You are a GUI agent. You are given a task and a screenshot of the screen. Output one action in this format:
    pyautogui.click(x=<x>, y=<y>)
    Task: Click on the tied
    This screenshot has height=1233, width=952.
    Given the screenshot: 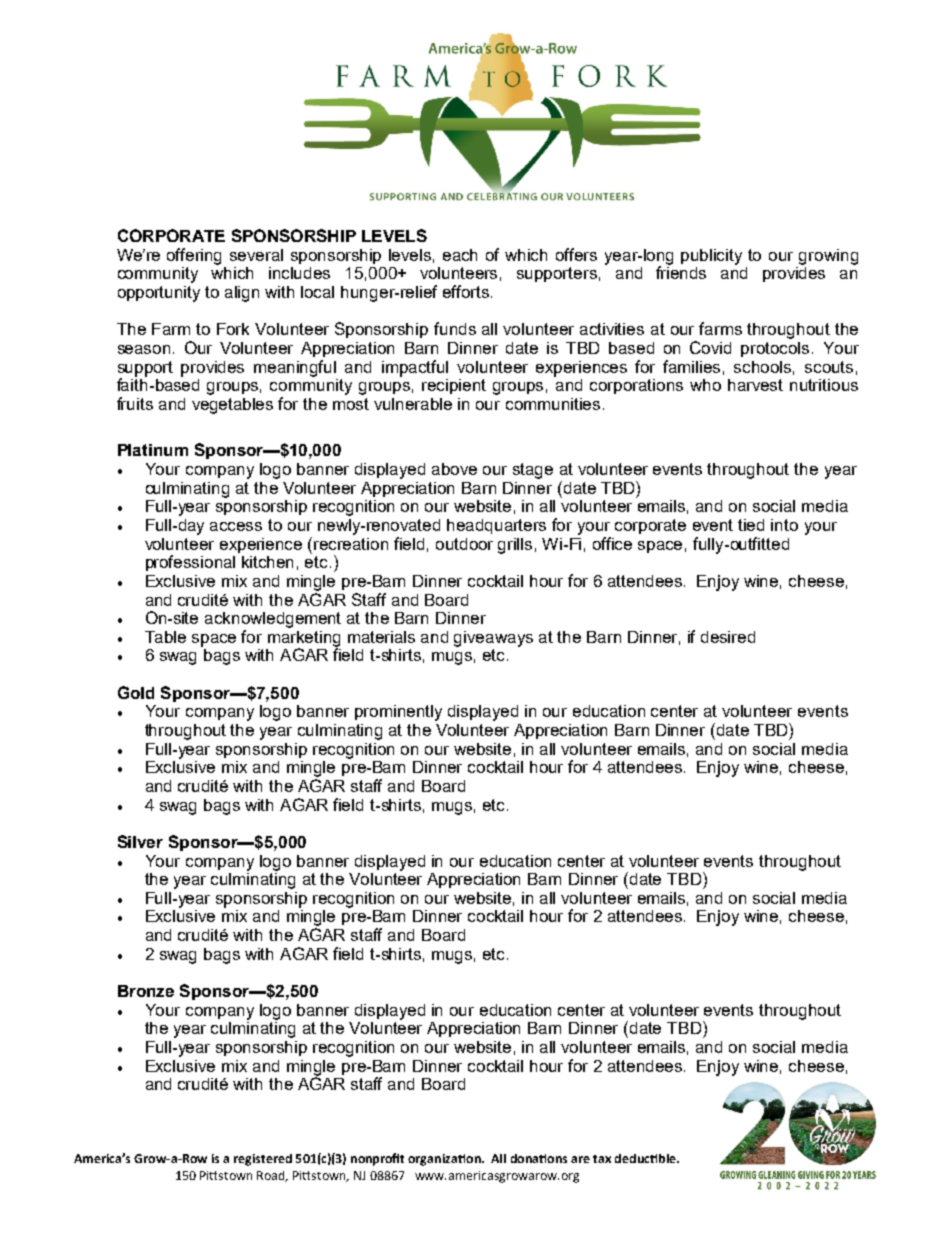 What is the action you would take?
    pyautogui.click(x=751, y=525)
